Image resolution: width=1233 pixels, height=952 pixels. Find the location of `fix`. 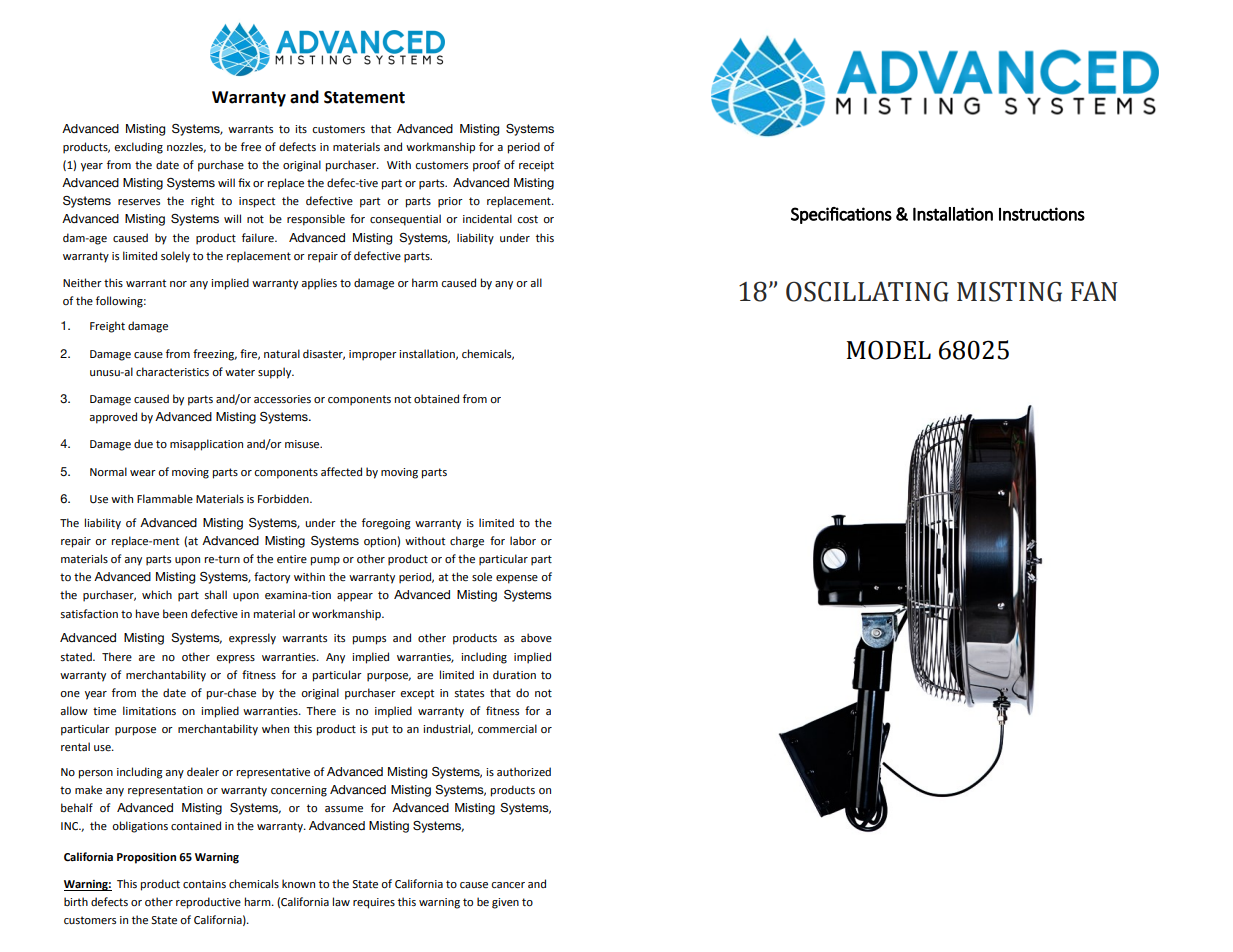

fix is located at coordinates (244, 182).
